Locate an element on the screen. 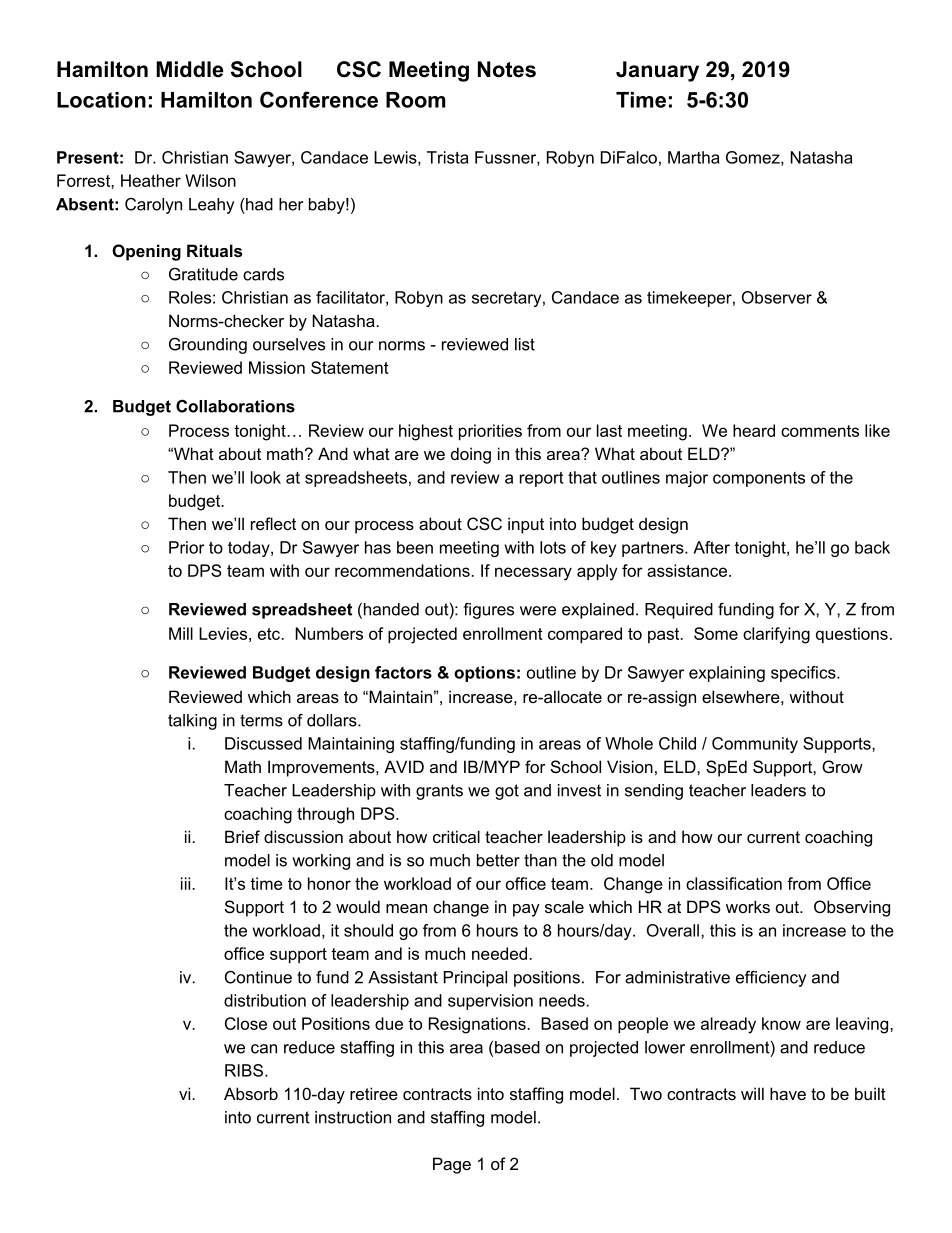 This screenshot has height=1233, width=952. figures is located at coordinates (488, 611).
